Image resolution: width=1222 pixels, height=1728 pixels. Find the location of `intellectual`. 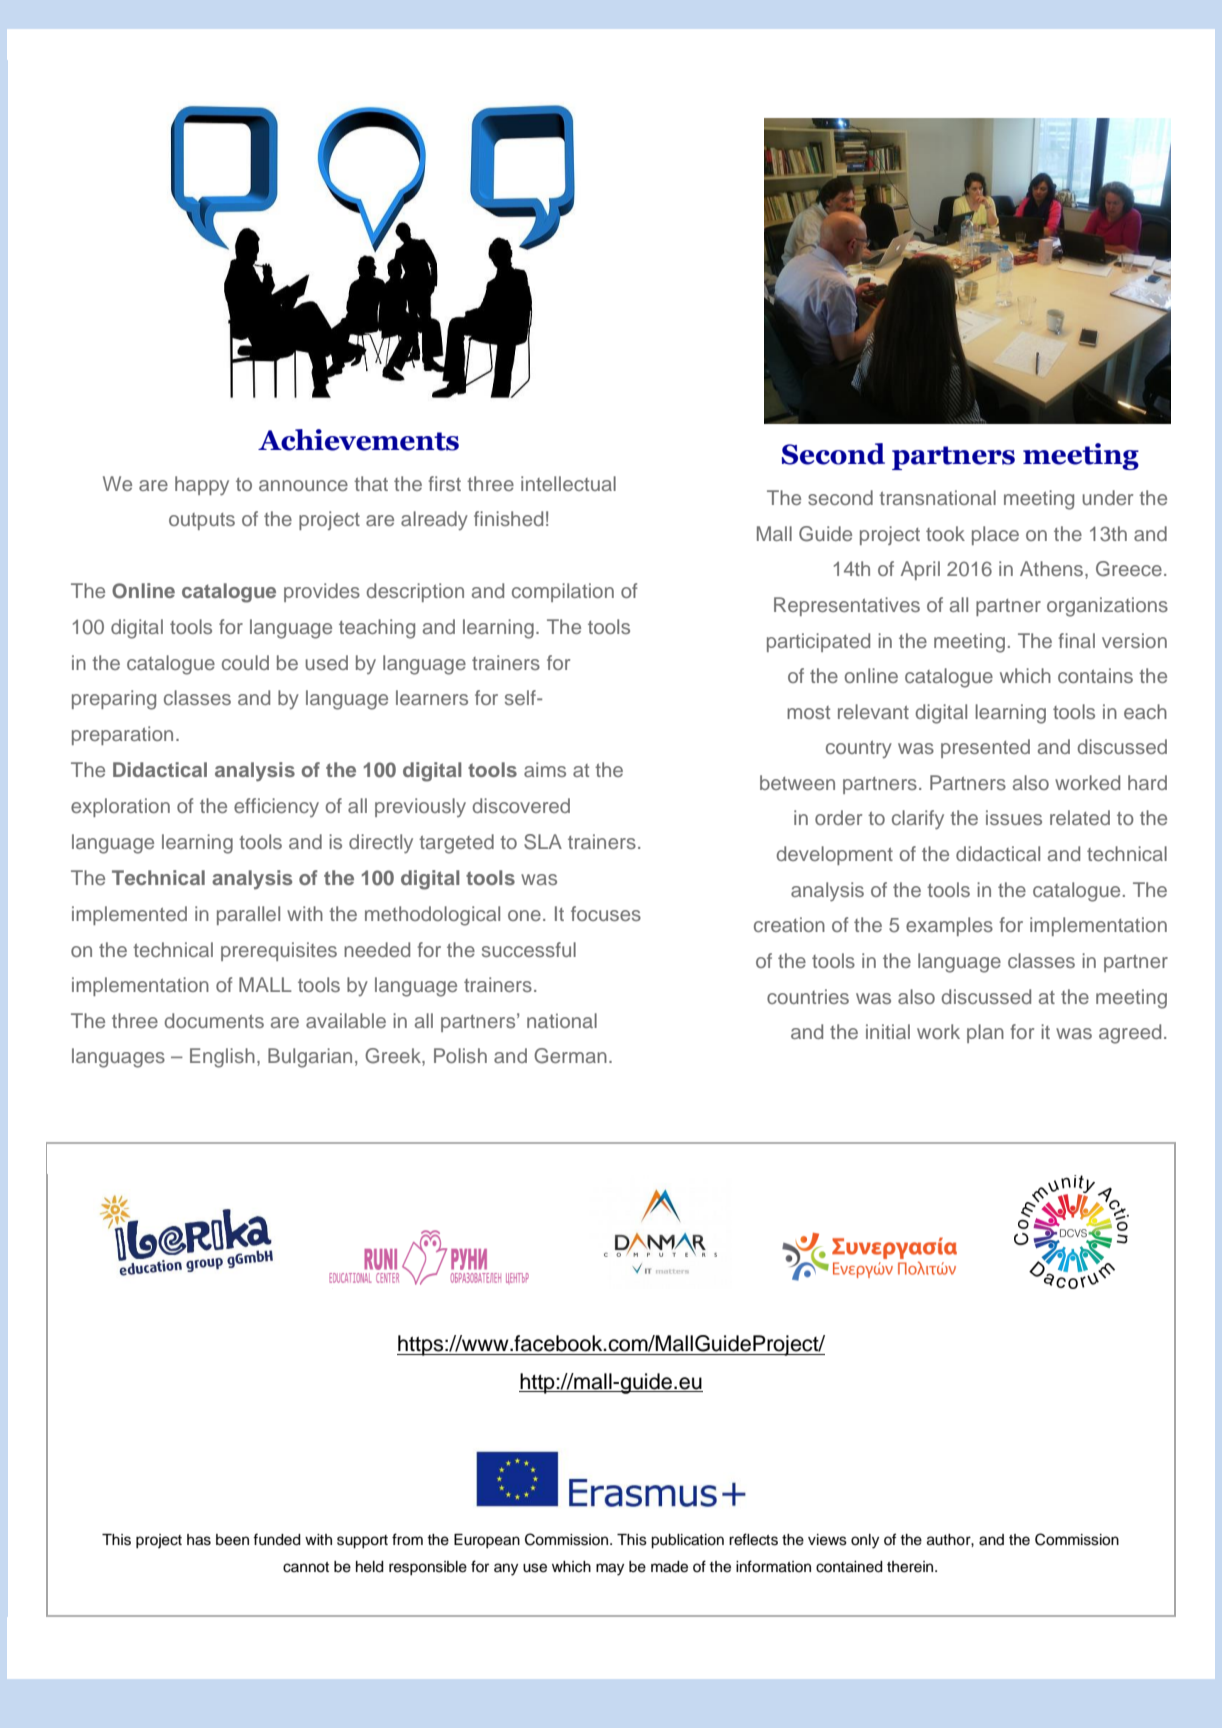

intellectual is located at coordinates (568, 483).
